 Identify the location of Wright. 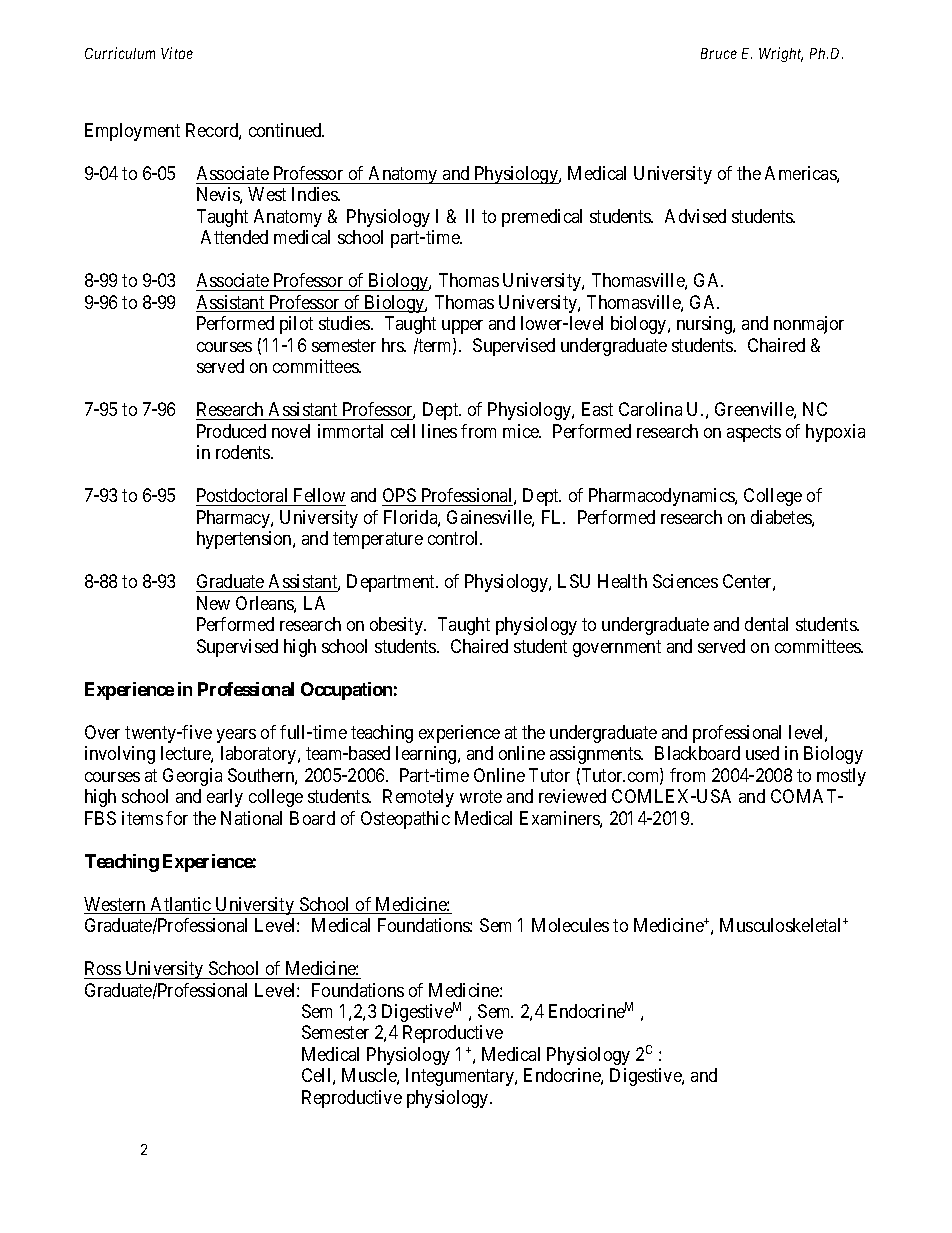
(781, 54).
